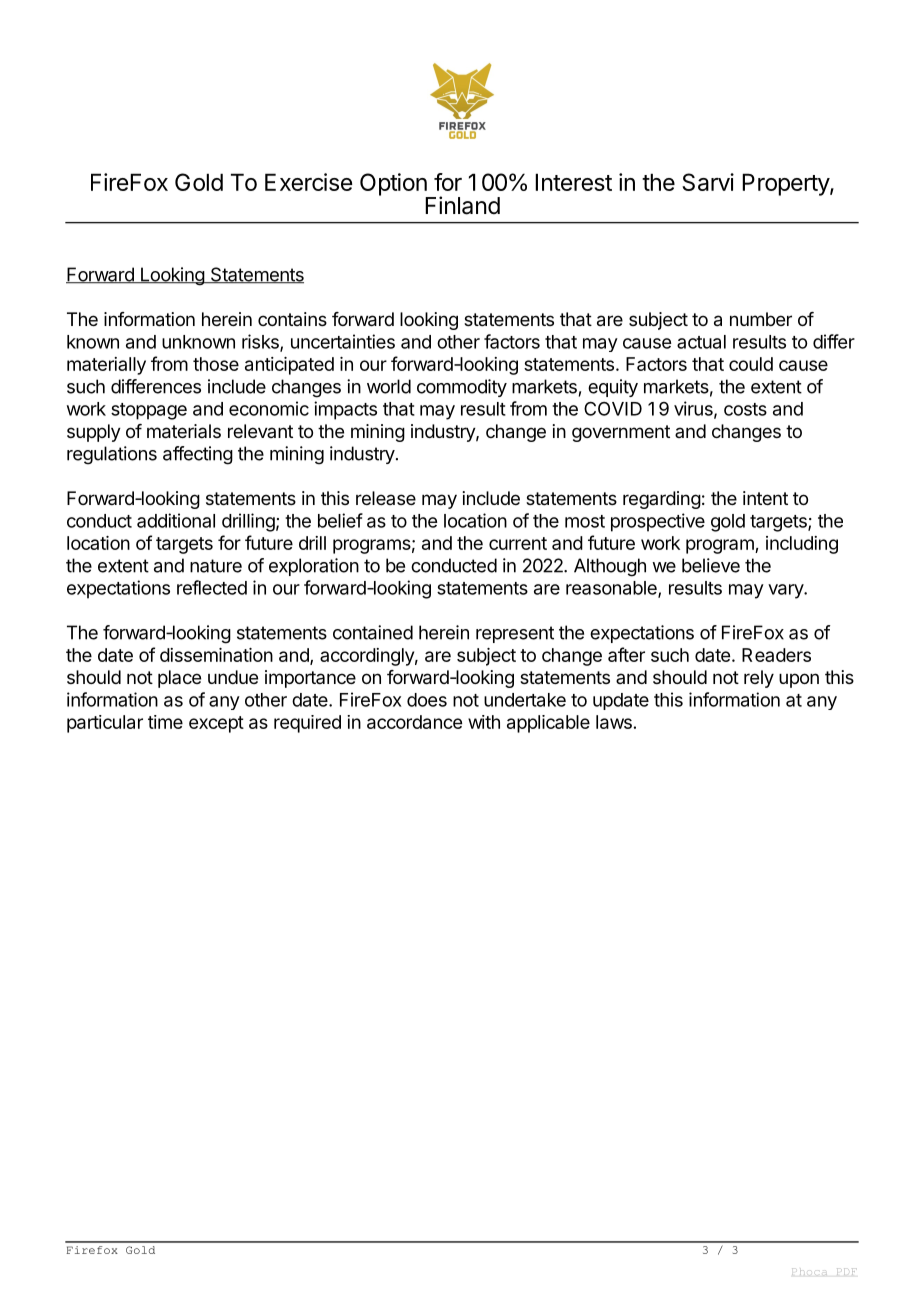 The height and width of the image is (1308, 924). What do you see at coordinates (759, 679) in the image?
I see `rely` at bounding box center [759, 679].
